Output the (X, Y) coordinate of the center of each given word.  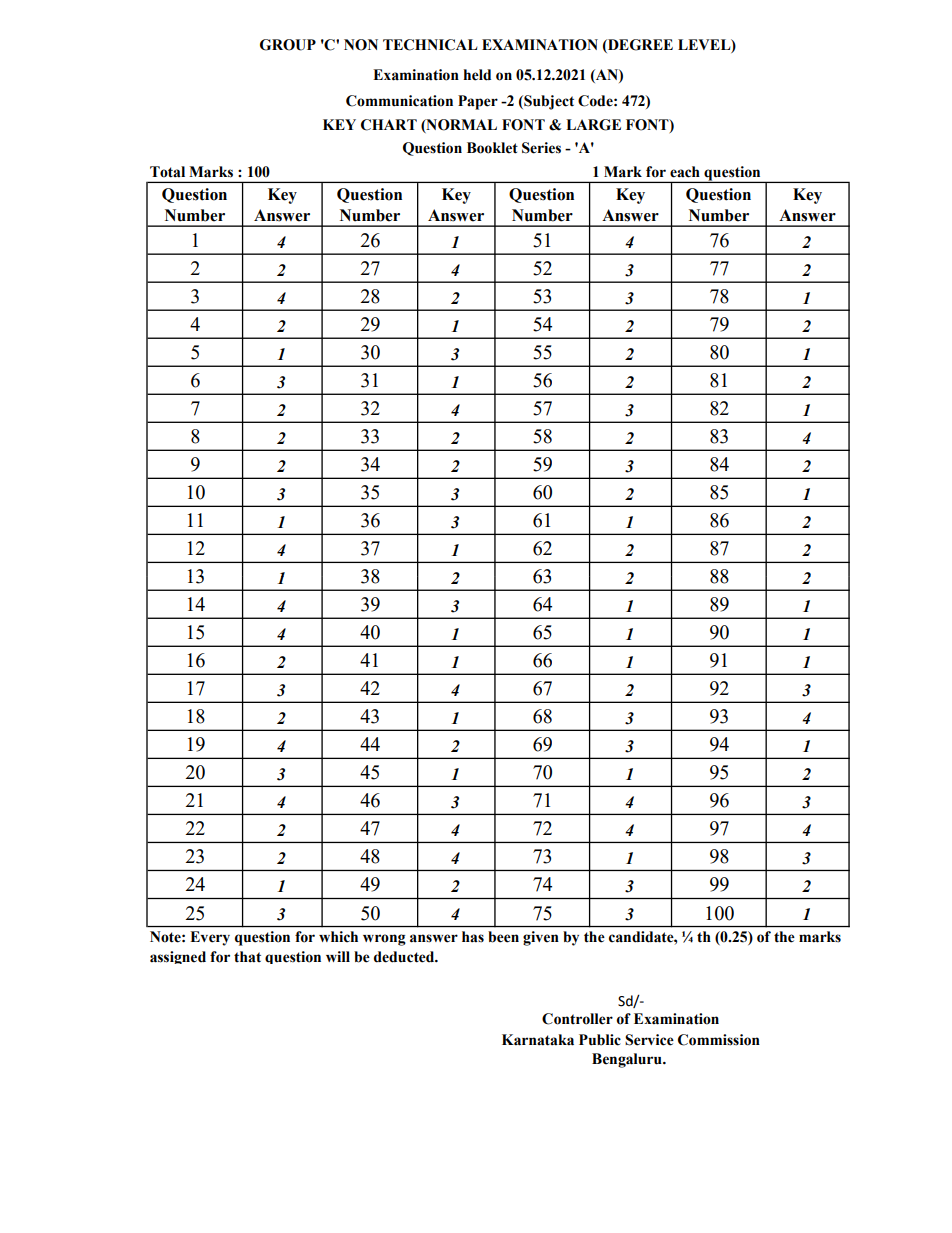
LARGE (593, 125)
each (685, 172)
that (247, 957)
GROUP (288, 45)
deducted (405, 957)
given (541, 938)
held (477, 75)
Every (210, 938)
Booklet (492, 148)
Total (167, 172)
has (473, 937)
